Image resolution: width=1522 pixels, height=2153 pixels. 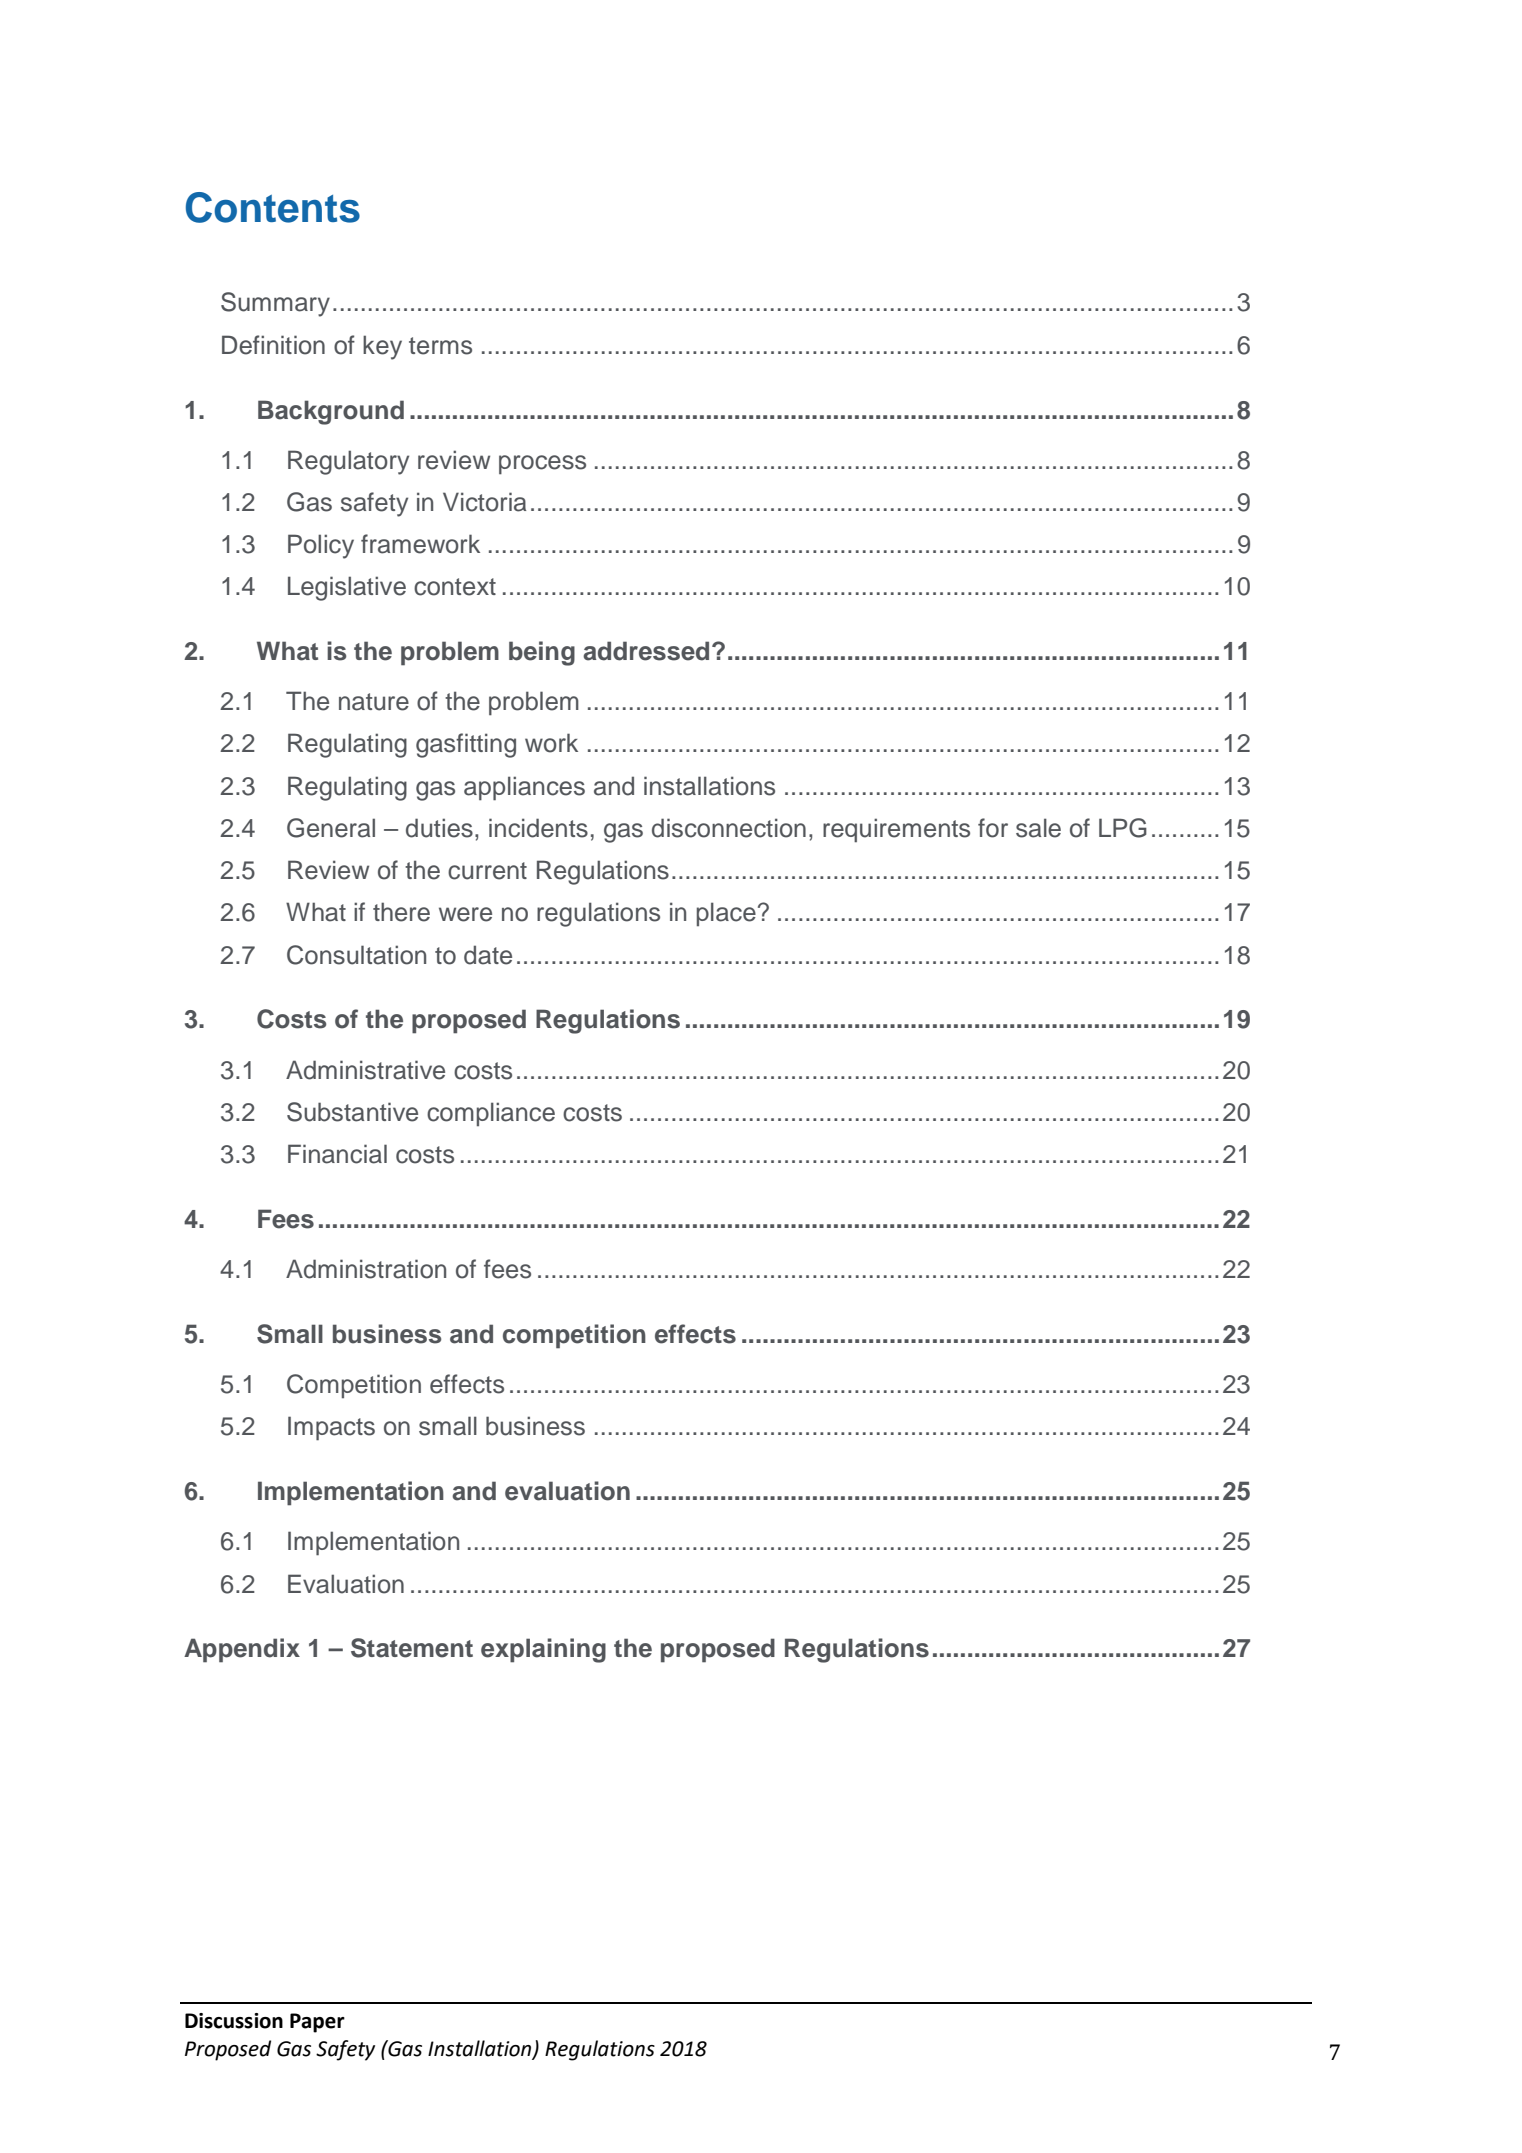 What do you see at coordinates (317, 2023) in the page?
I see `Paper` at bounding box center [317, 2023].
